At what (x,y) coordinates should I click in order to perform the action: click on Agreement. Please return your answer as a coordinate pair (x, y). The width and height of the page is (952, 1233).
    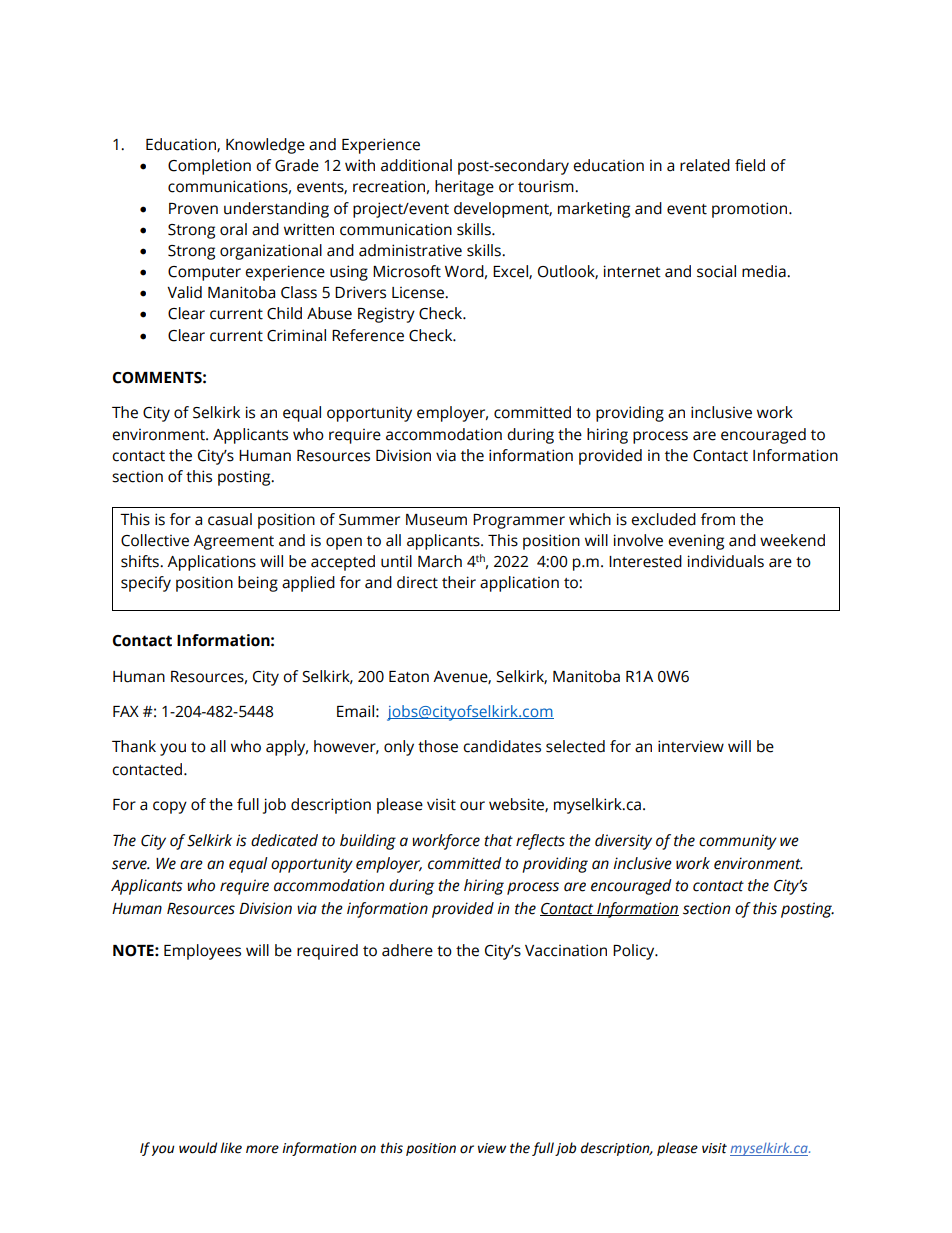
    Looking at the image, I should click on (233, 542).
